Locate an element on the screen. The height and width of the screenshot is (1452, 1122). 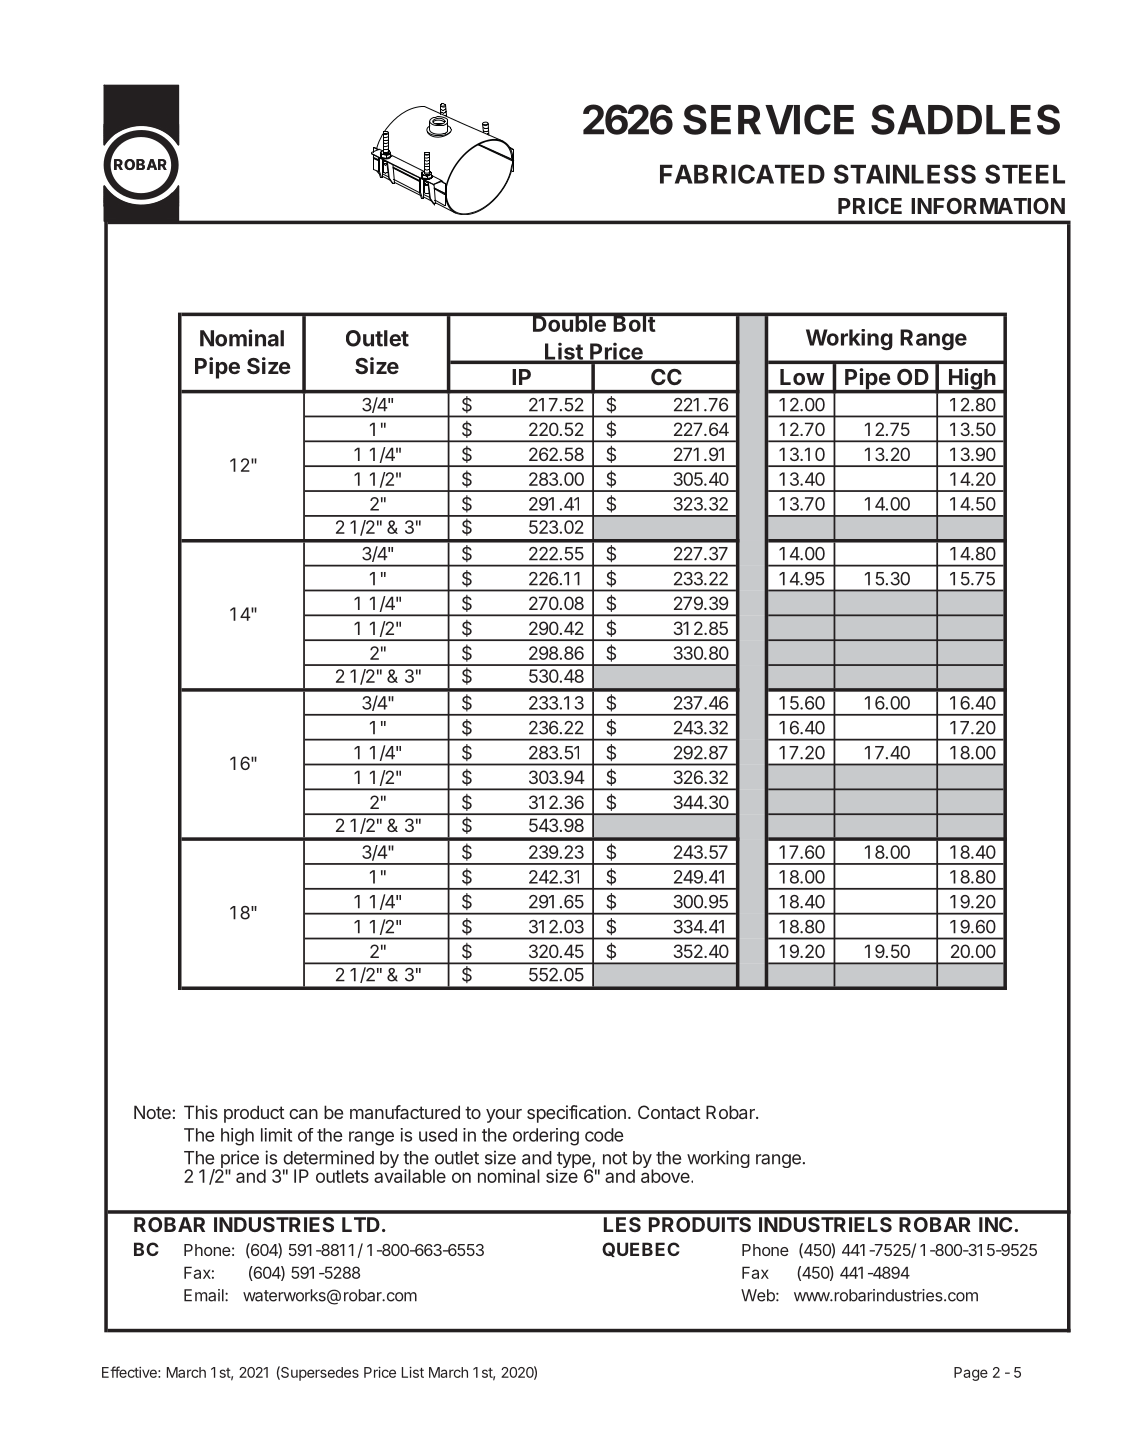
Email is located at coordinates (205, 1295).
